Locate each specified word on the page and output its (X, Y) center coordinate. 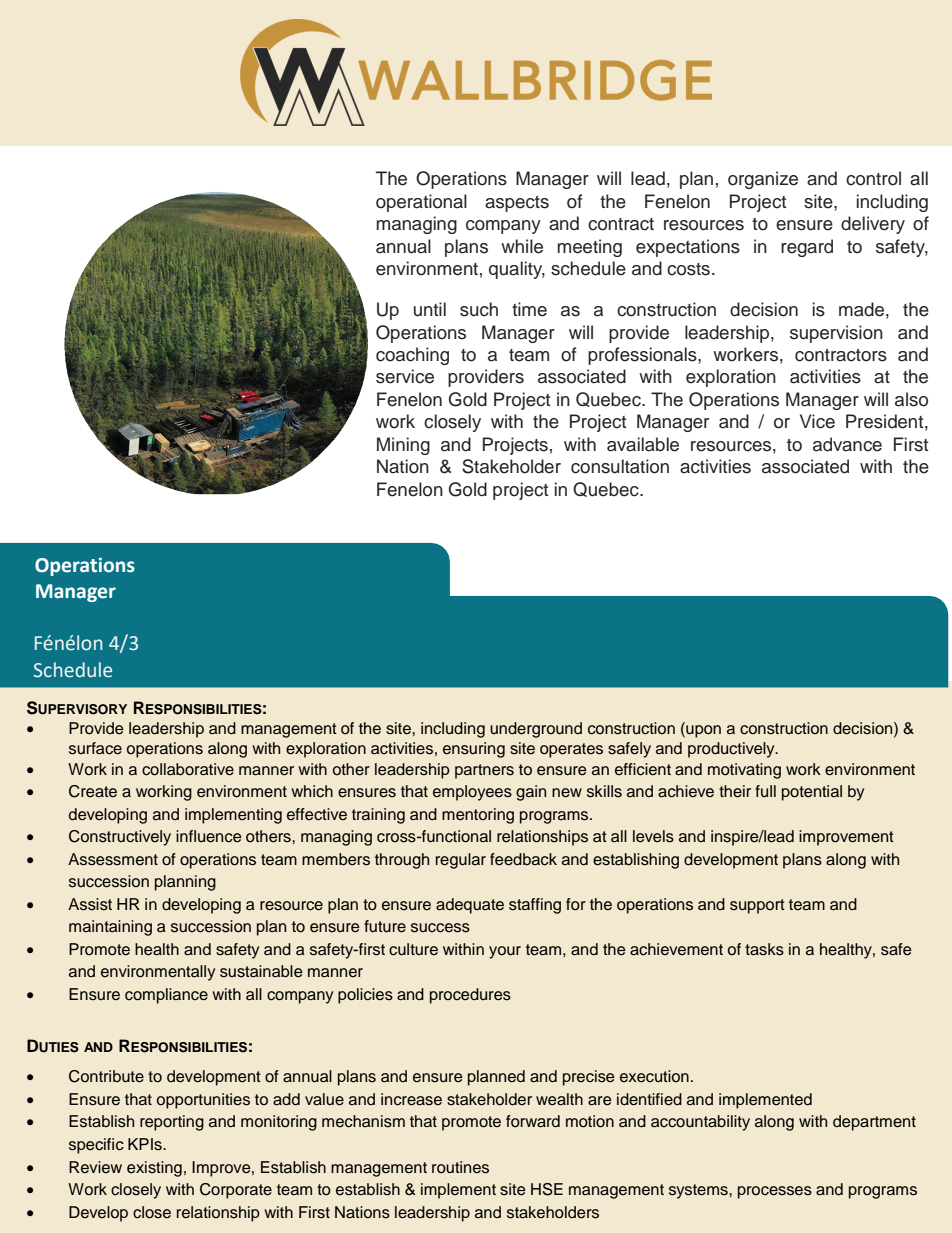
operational (421, 203)
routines (460, 1167)
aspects (517, 204)
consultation (620, 466)
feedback (523, 859)
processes (775, 1192)
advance (847, 444)
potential (812, 793)
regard (807, 248)
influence (209, 836)
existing (154, 1169)
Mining (403, 446)
